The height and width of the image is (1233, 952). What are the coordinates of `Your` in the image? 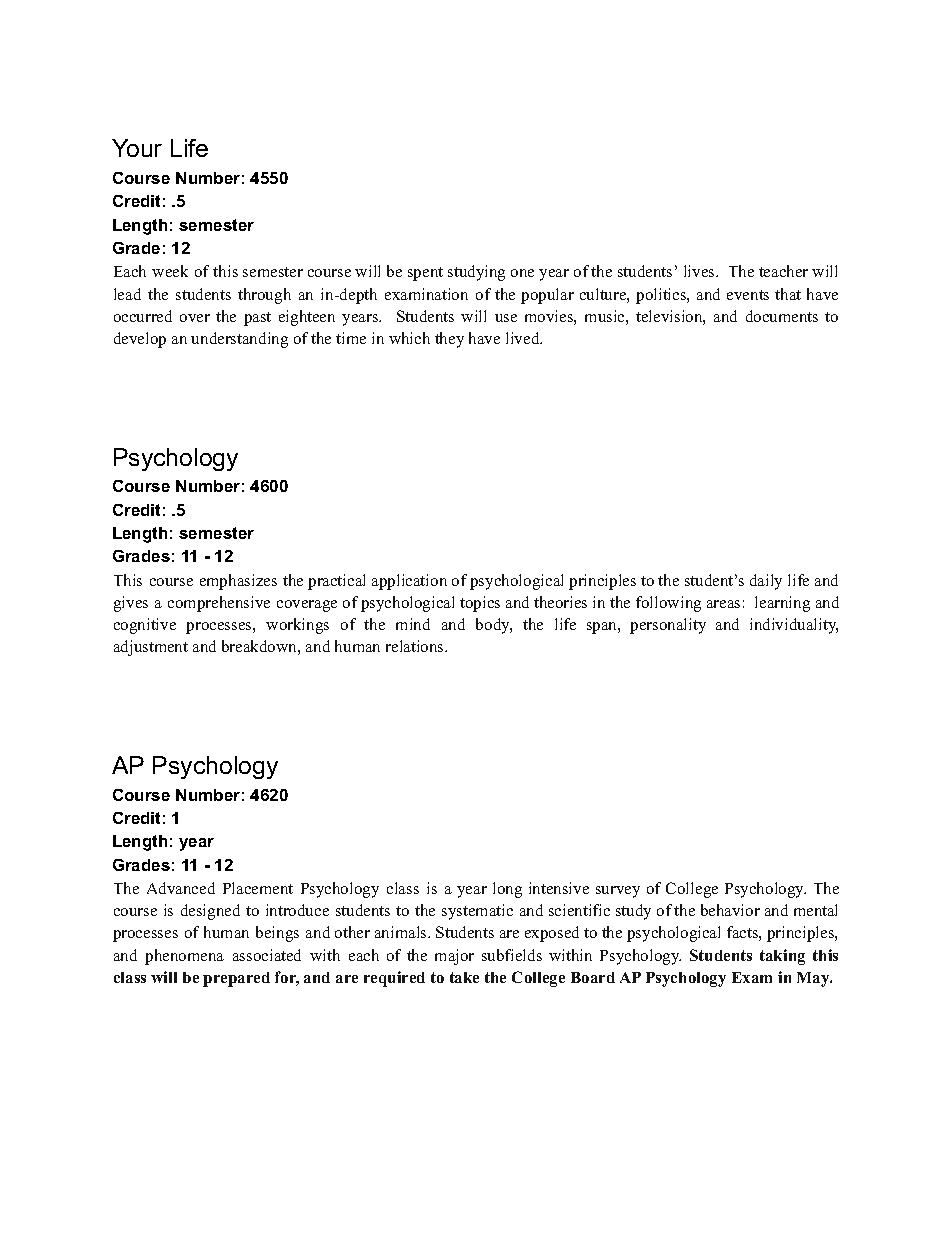 It's located at (137, 148).
